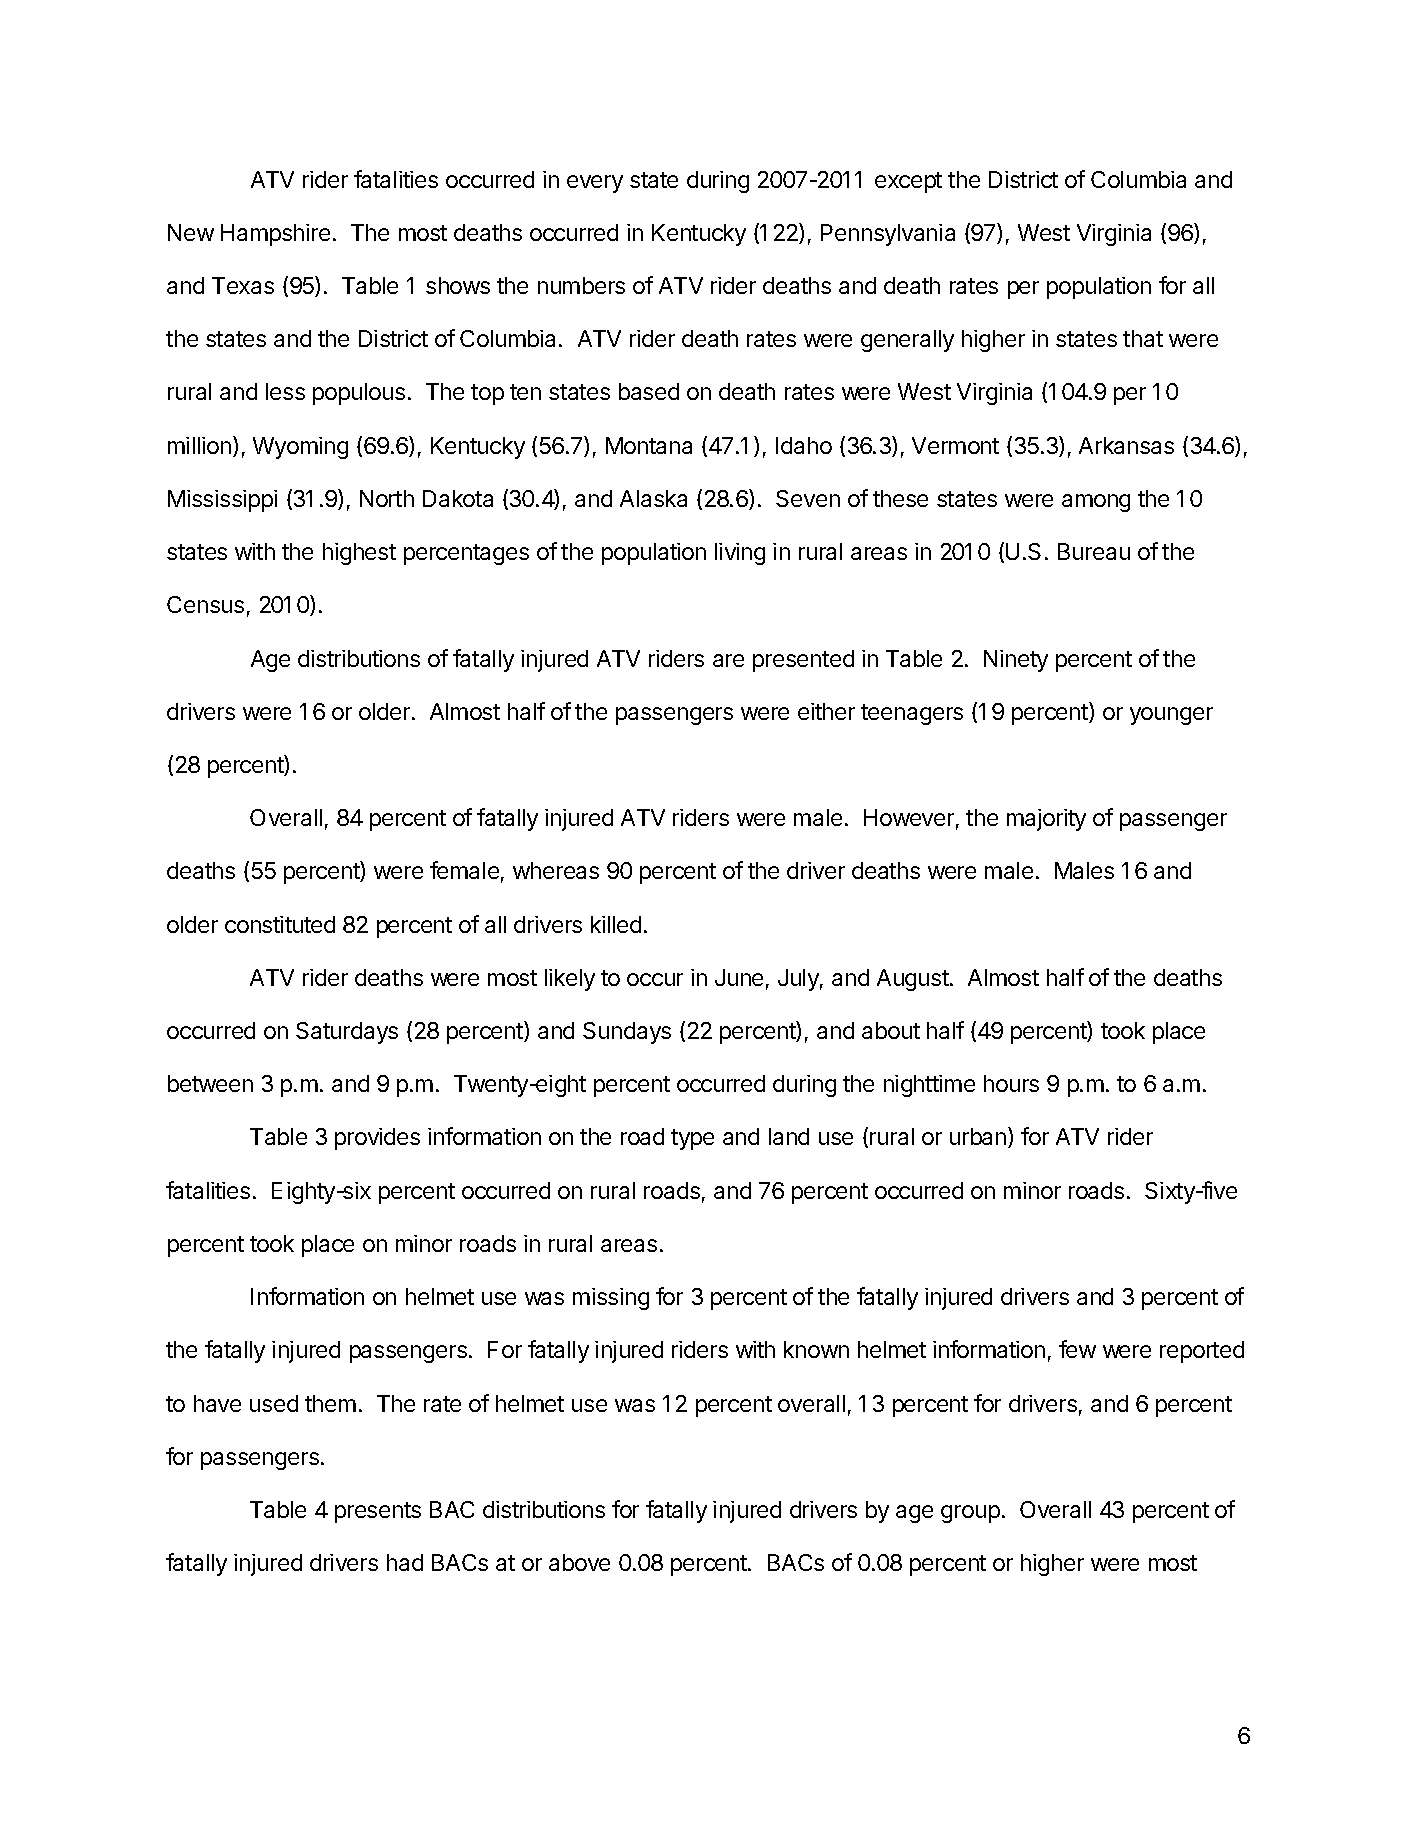 This image has height=1833, width=1417. I want to click on Hampshire, so click(275, 235).
